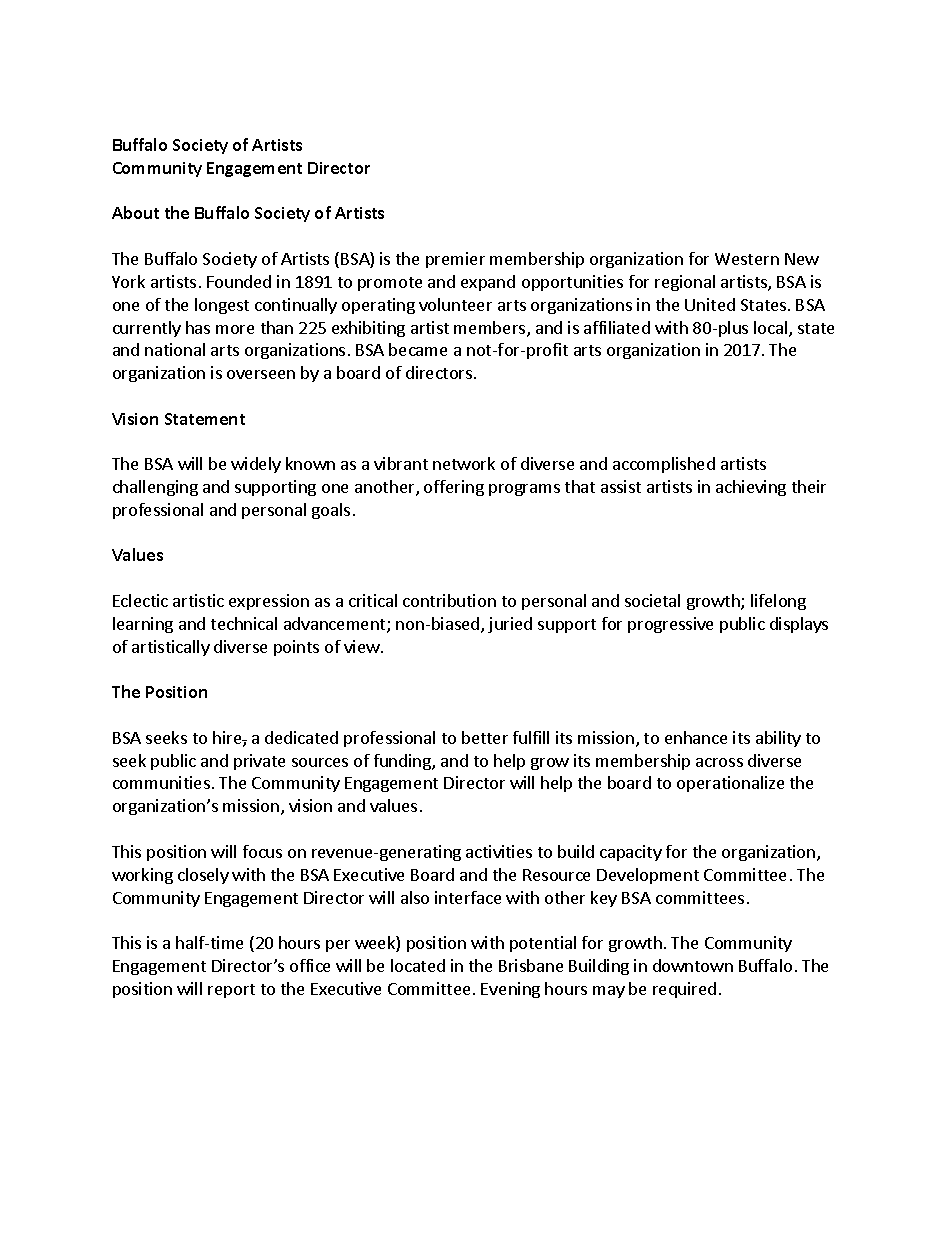 This screenshot has width=952, height=1233. I want to click on widely, so click(256, 465).
